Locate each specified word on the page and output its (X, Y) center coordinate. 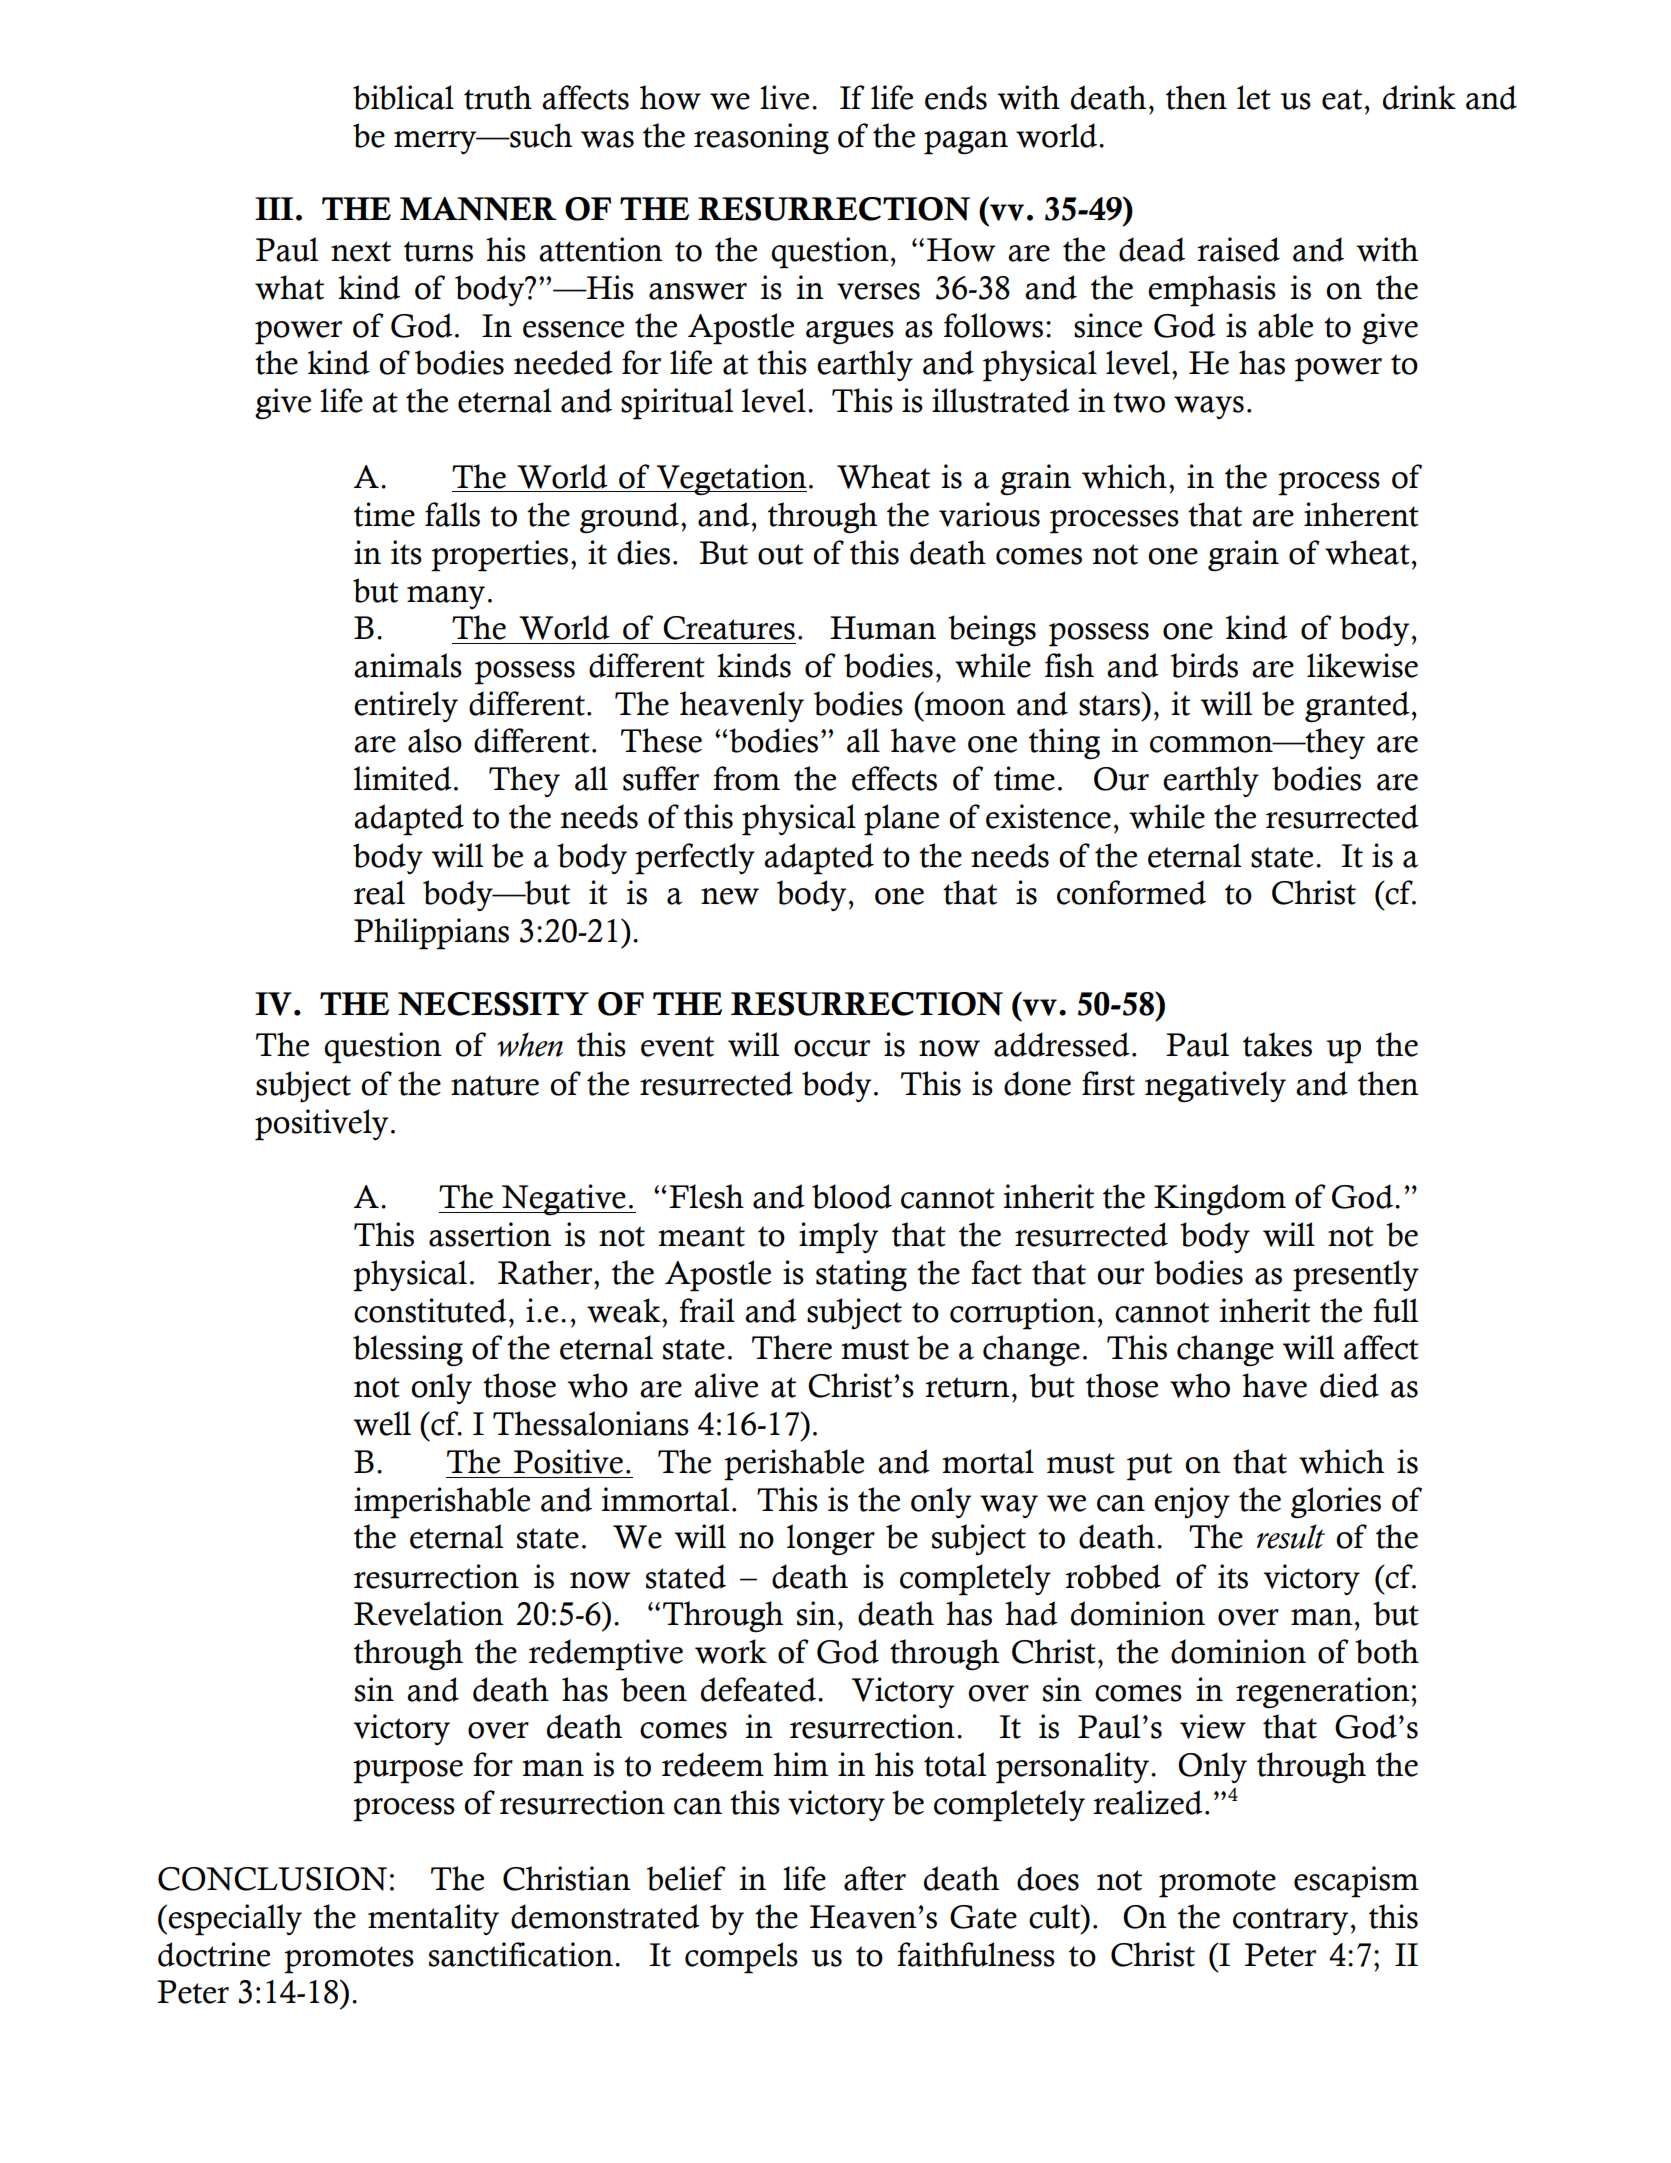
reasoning (761, 138)
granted (1357, 707)
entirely (406, 706)
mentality (433, 1919)
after (875, 1878)
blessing (408, 1350)
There (792, 1347)
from (746, 778)
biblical (403, 97)
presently (1356, 1276)
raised (1238, 249)
